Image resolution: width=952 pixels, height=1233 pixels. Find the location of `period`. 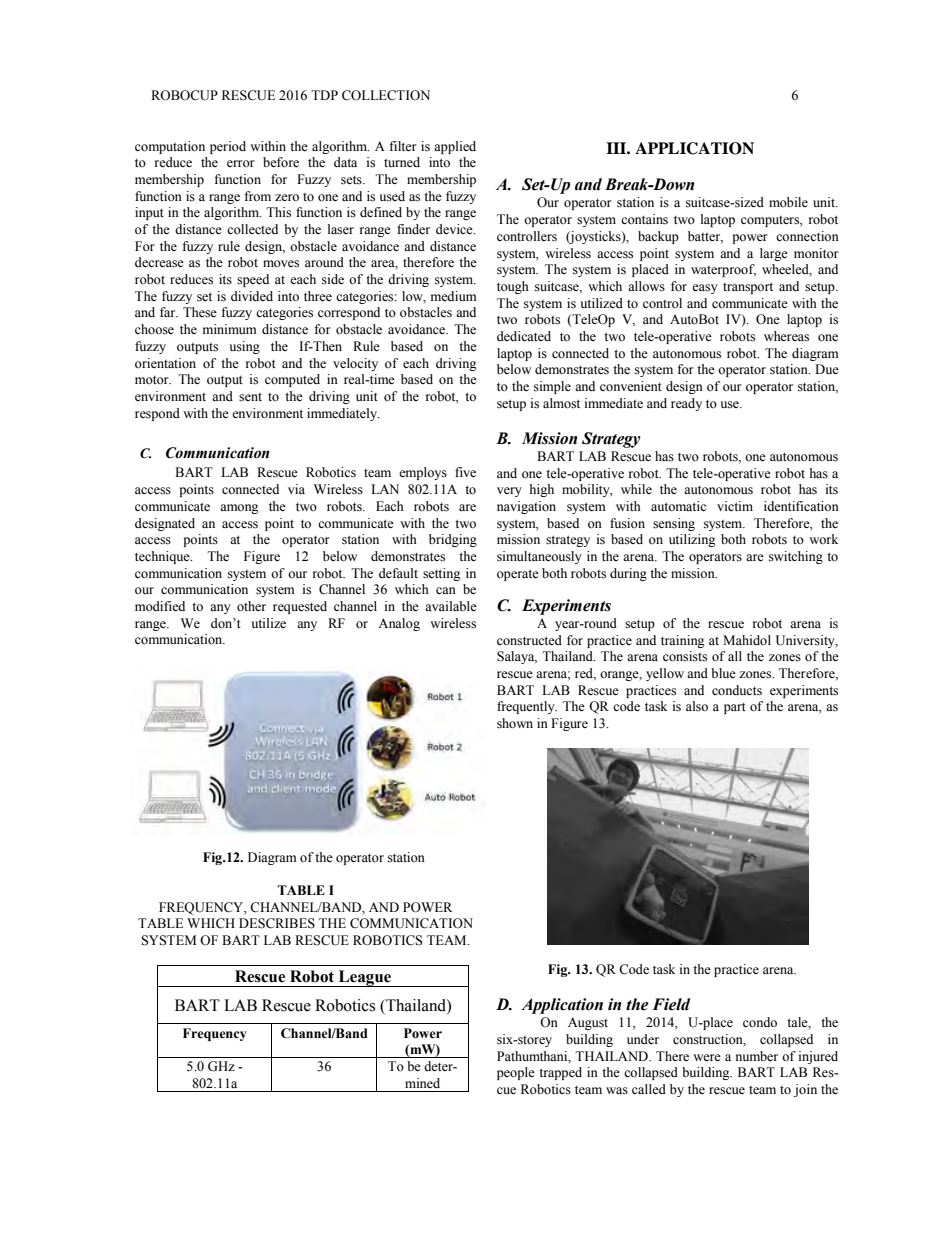

period is located at coordinates (228, 147).
